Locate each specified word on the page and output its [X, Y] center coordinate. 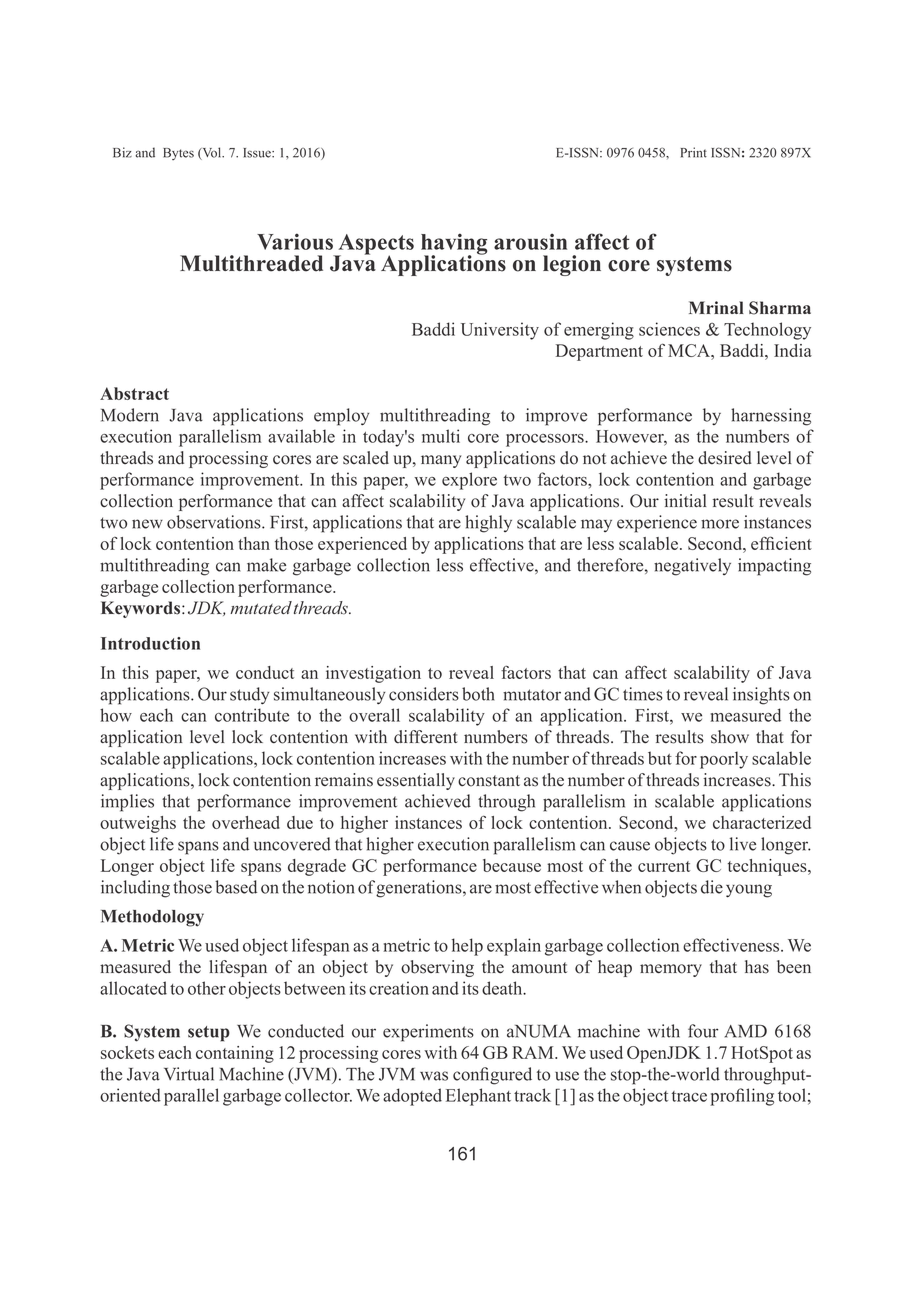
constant [489, 781]
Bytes [178, 154]
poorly [724, 760]
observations [215, 522]
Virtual [189, 1074]
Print [694, 152]
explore [469, 481]
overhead [246, 822]
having [454, 245]
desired [725, 458]
